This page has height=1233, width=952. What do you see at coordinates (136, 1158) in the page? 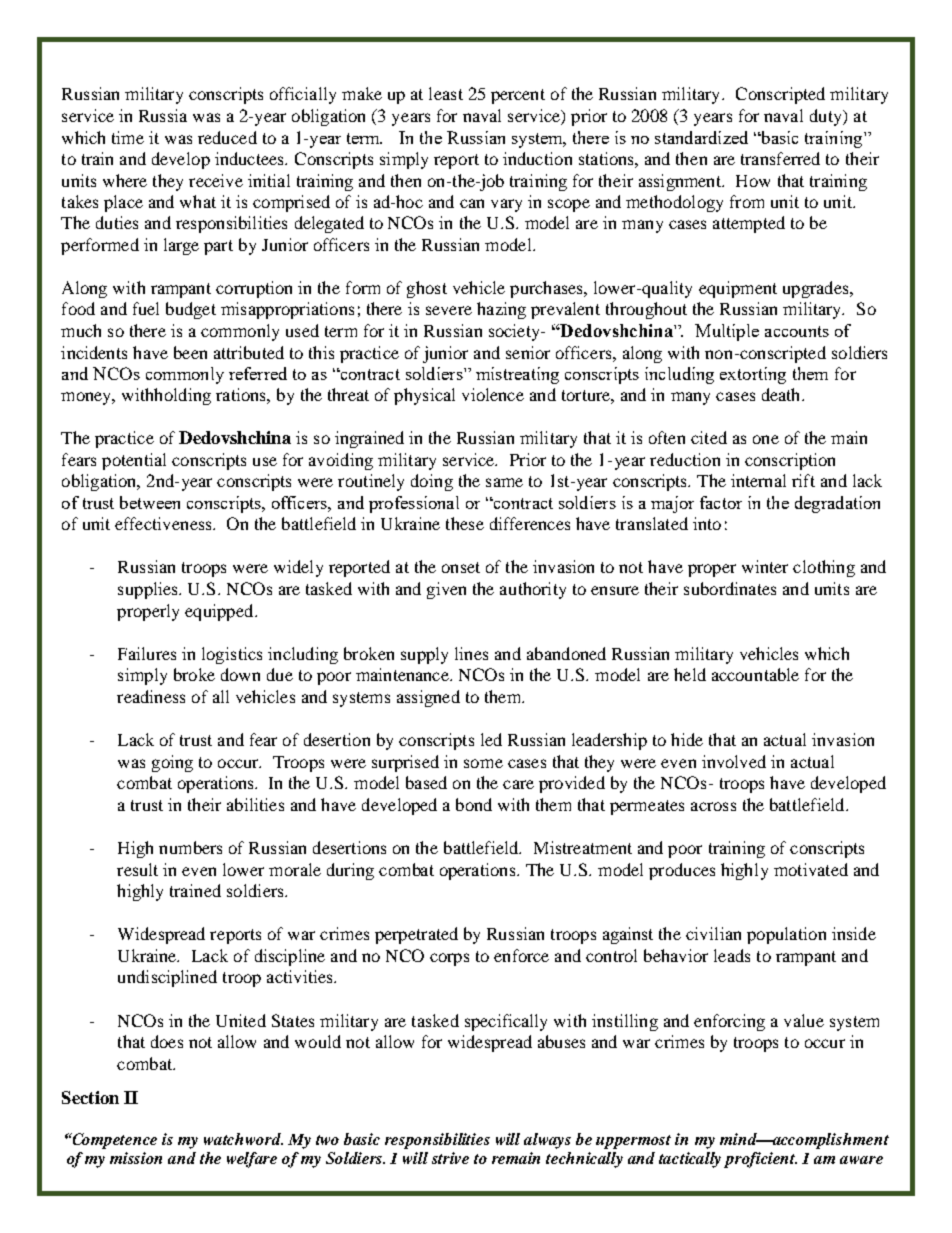
I see `mission` at bounding box center [136, 1158].
